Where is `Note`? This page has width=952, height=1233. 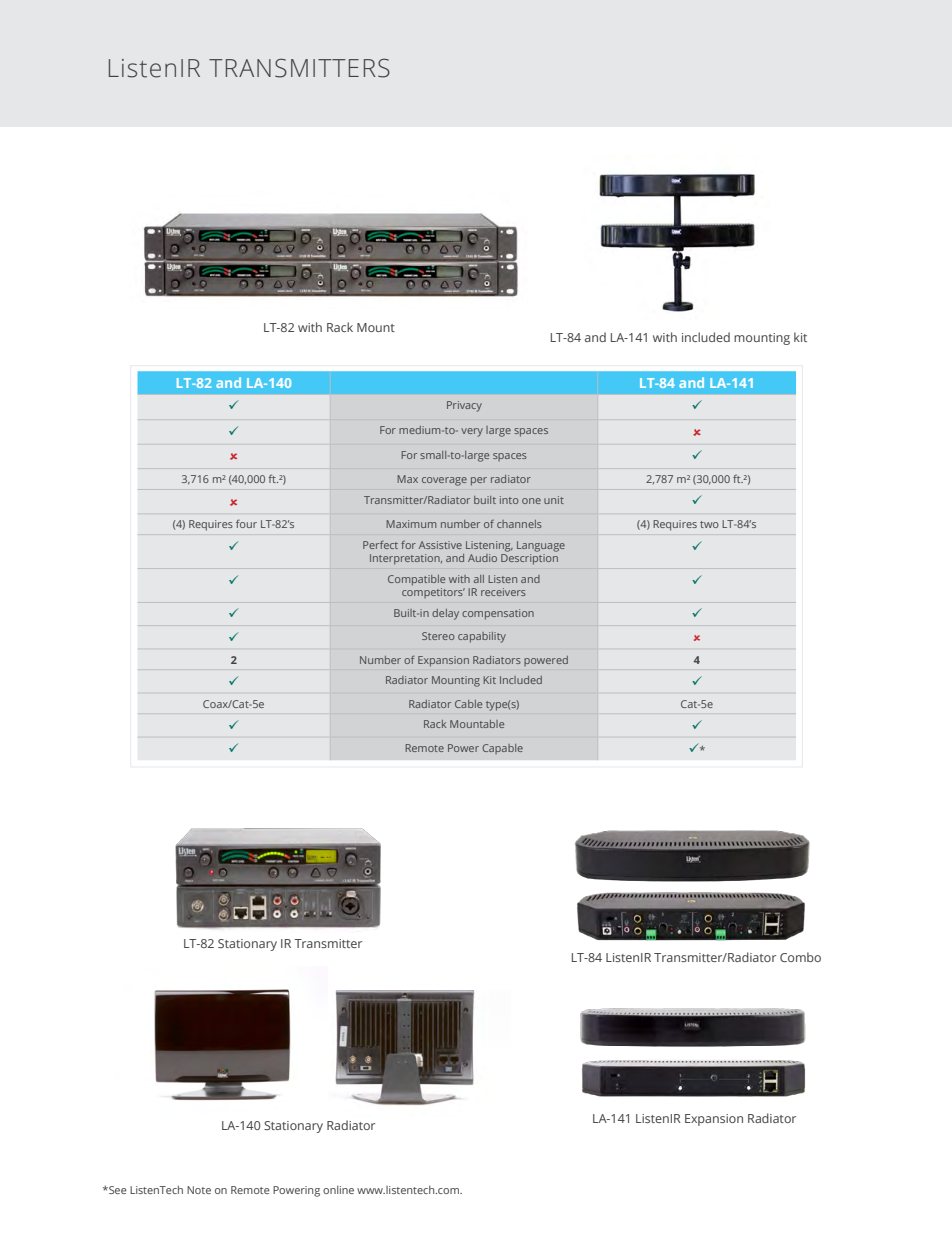
Note is located at coordinates (199, 1190).
